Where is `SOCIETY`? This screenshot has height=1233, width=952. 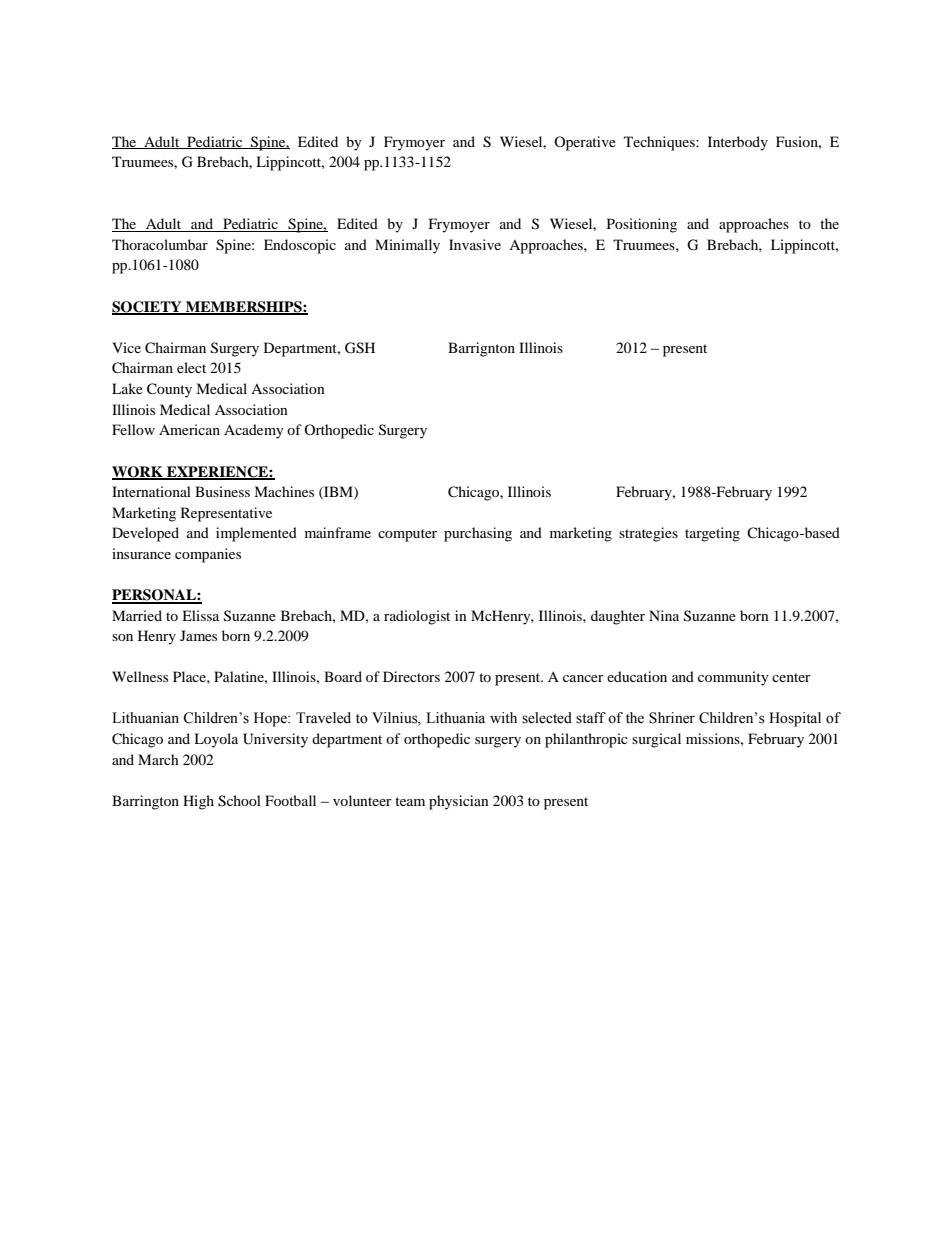
SOCIETY is located at coordinates (148, 308).
